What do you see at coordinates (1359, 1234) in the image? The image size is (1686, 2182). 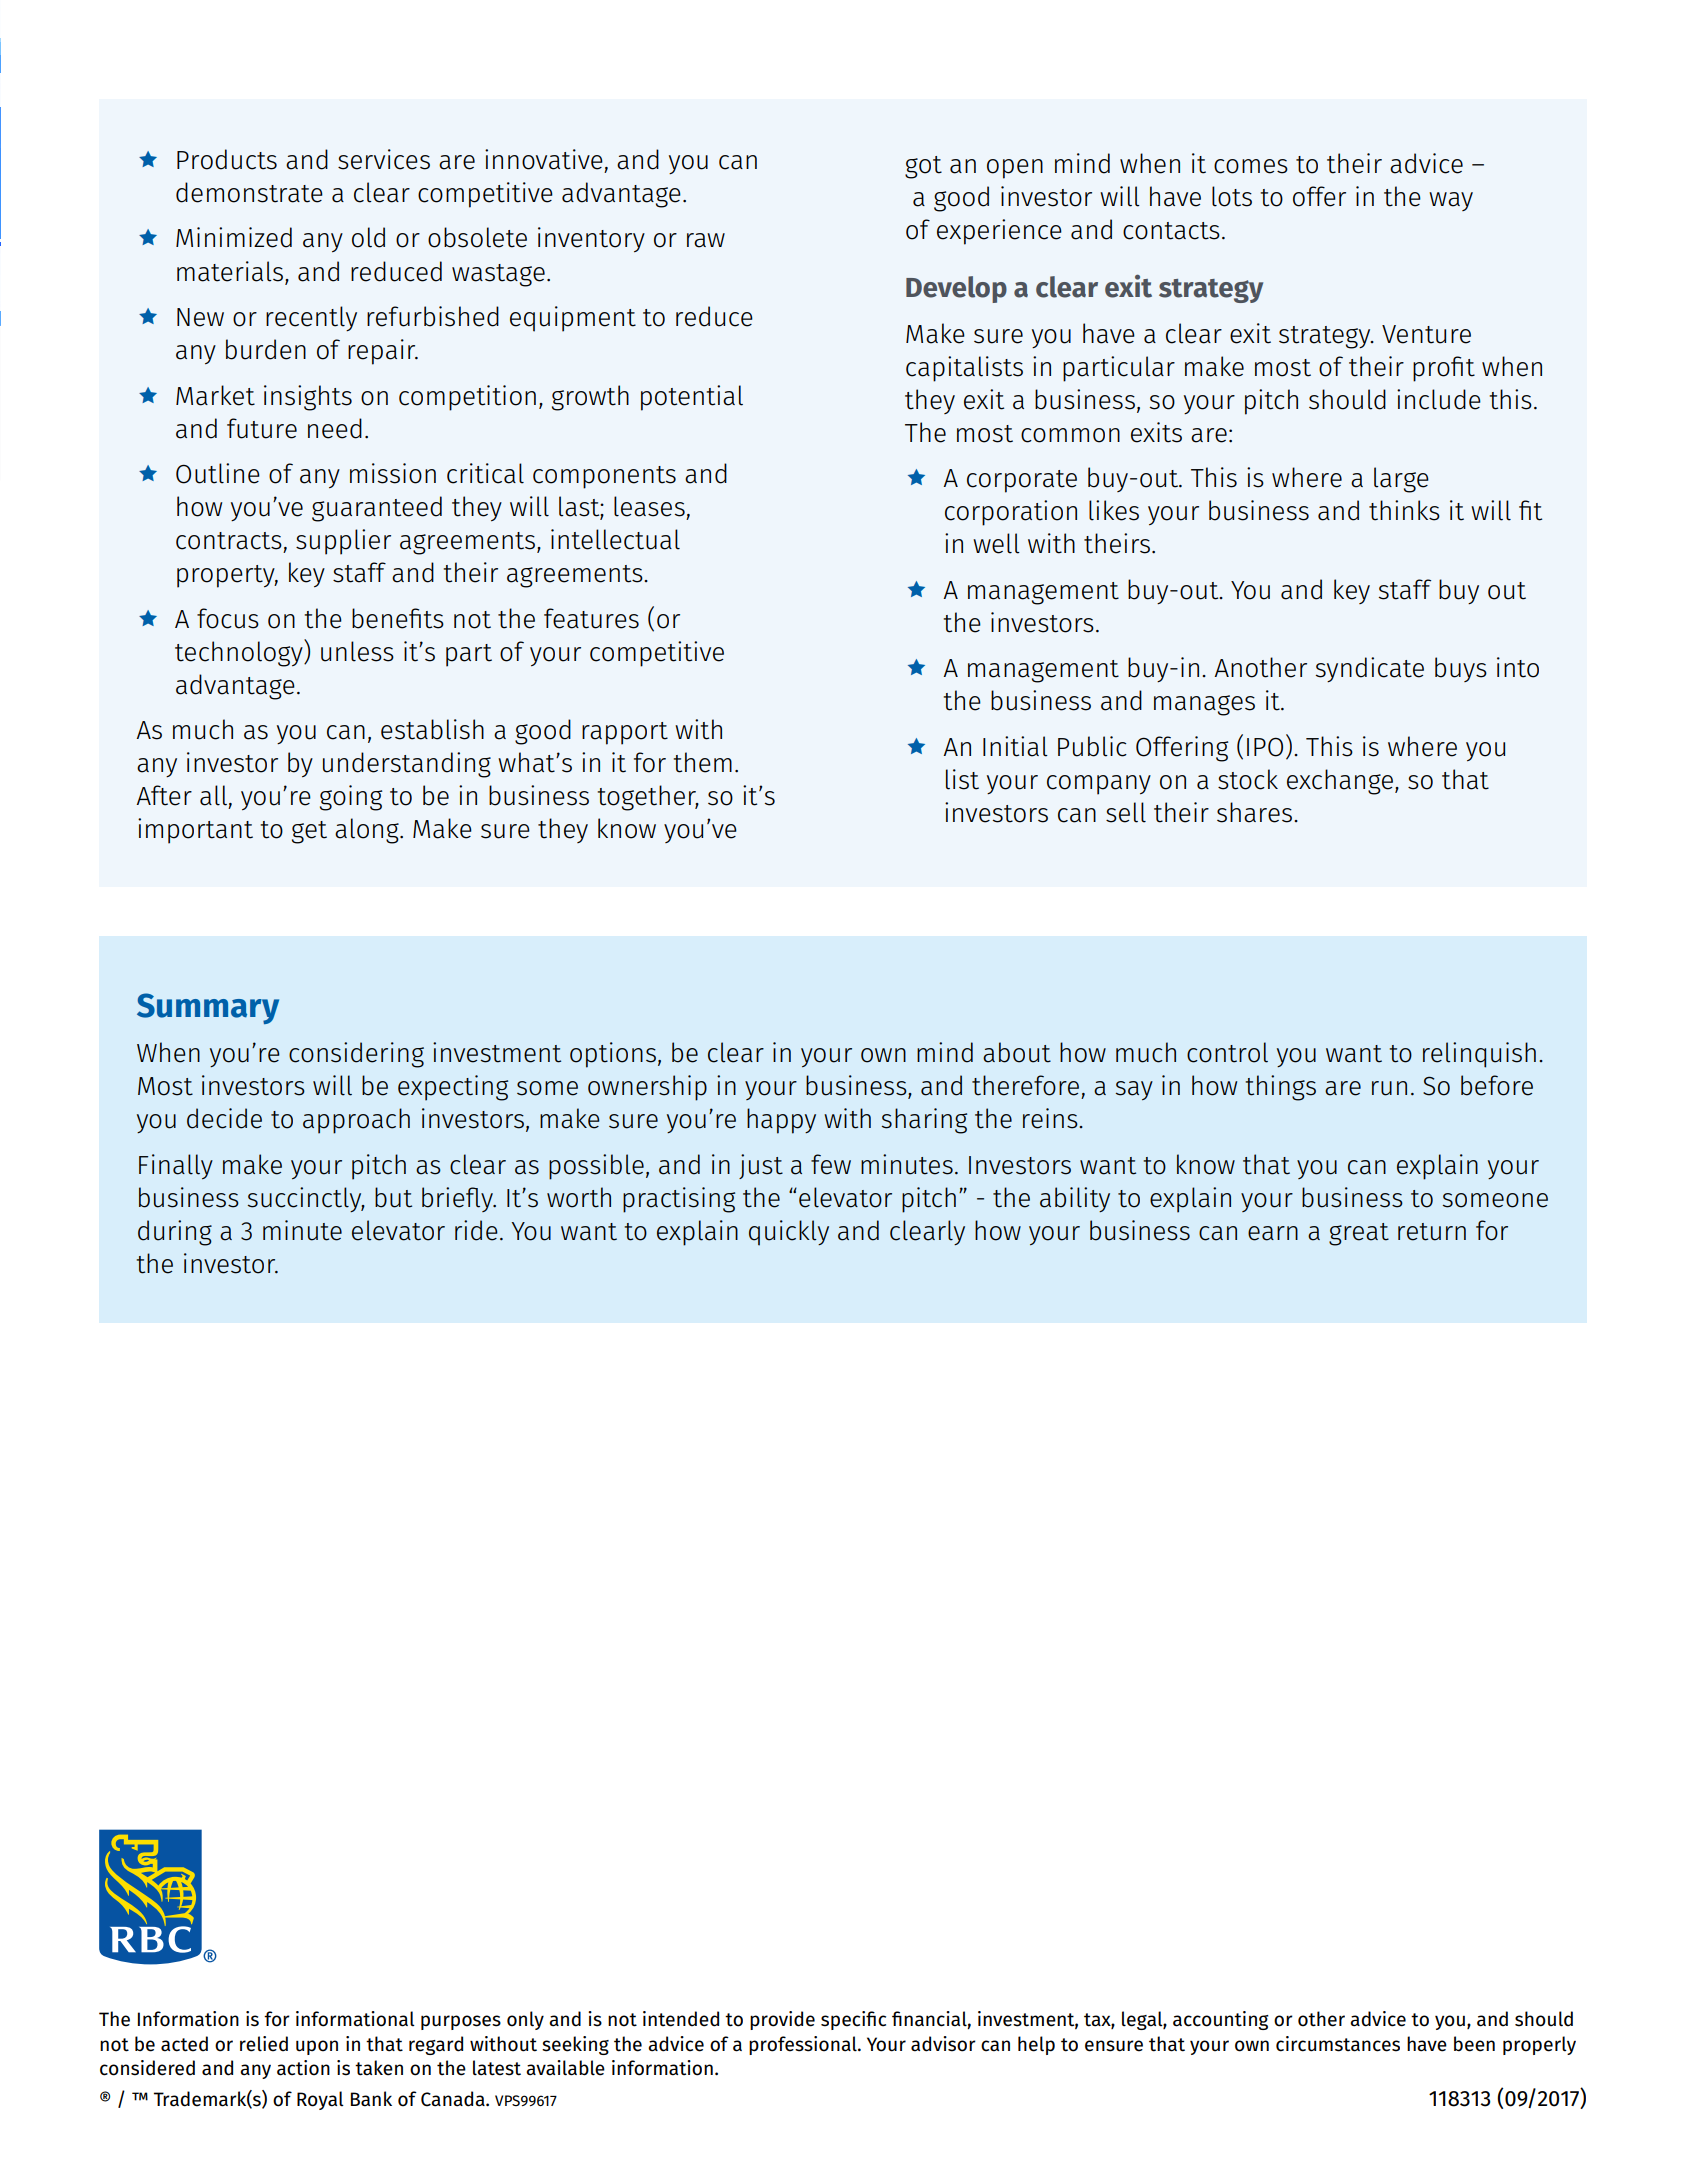 I see `great` at bounding box center [1359, 1234].
